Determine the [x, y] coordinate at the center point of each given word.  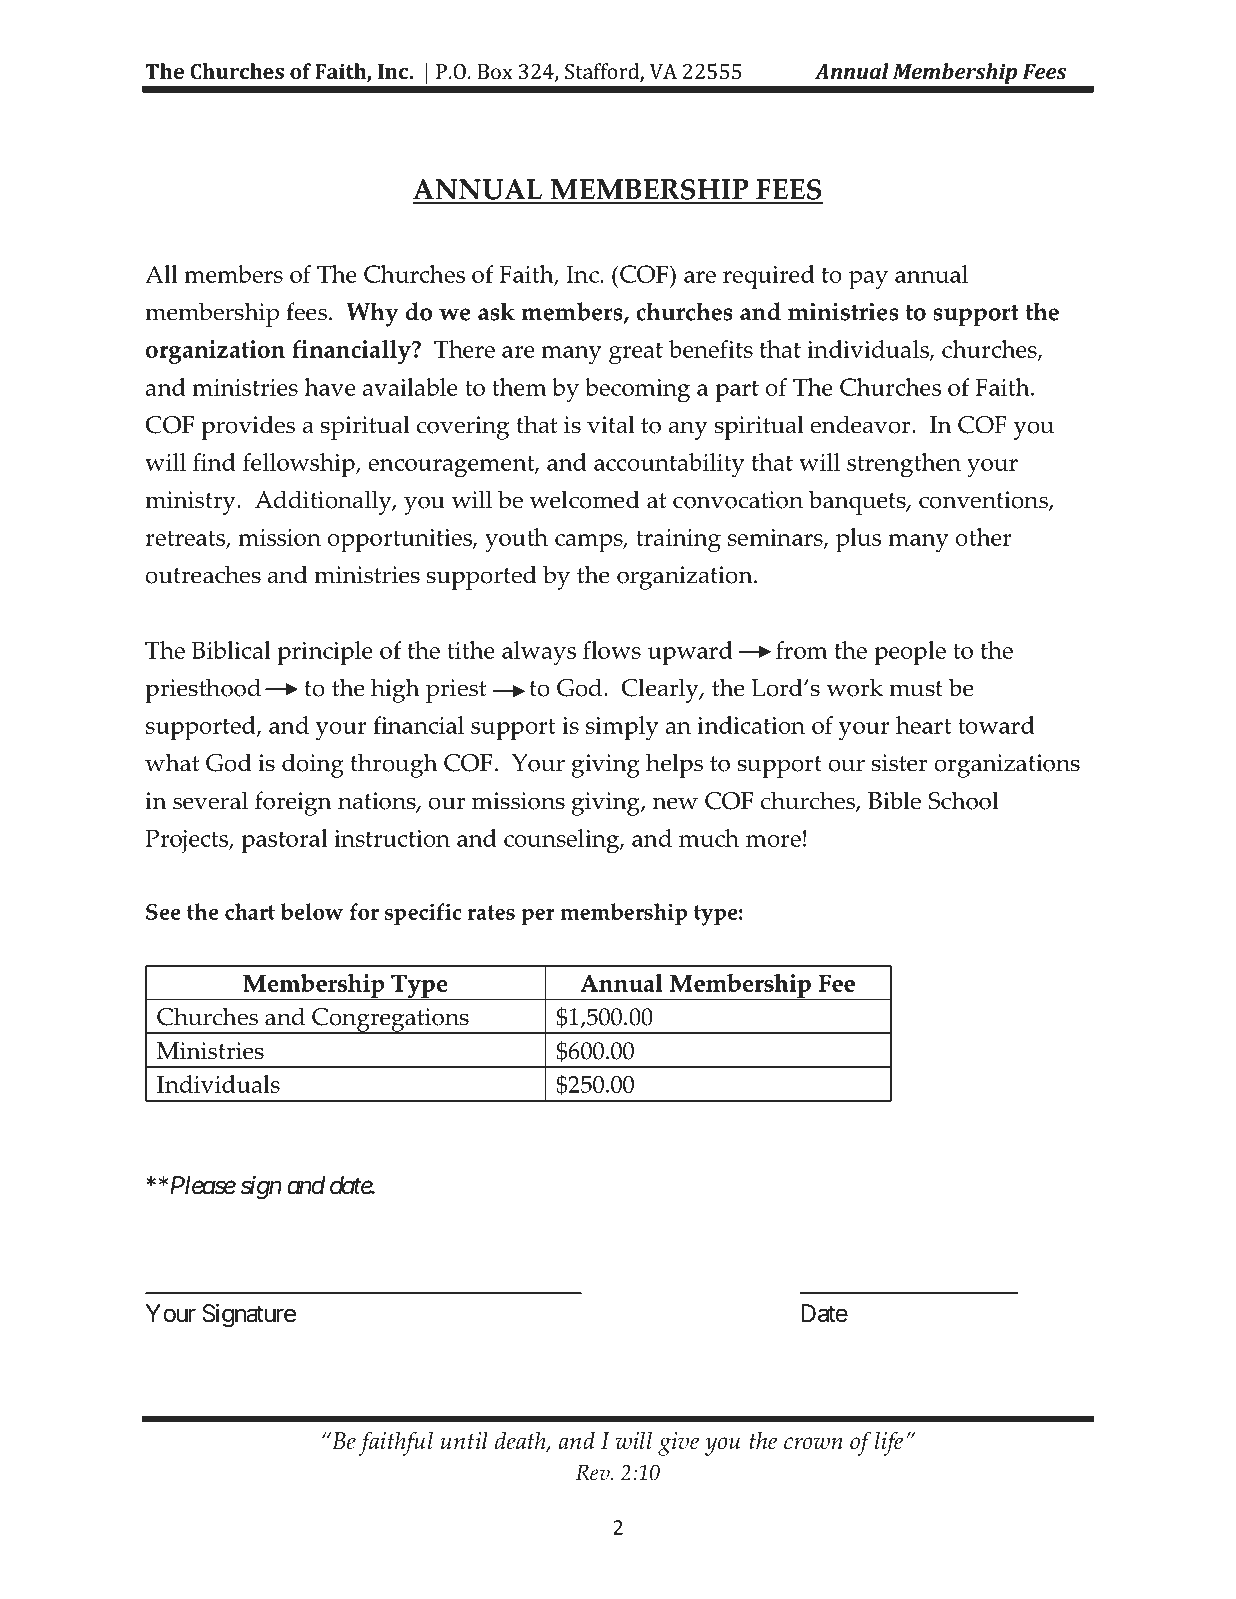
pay [868, 280]
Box [495, 71]
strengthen [904, 465]
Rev [594, 1472]
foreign [293, 803]
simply [622, 728]
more [773, 841]
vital [611, 424]
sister [899, 763]
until [464, 1441]
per [537, 917]
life [889, 1443]
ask [496, 311]
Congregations [390, 1021]
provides [248, 427]
